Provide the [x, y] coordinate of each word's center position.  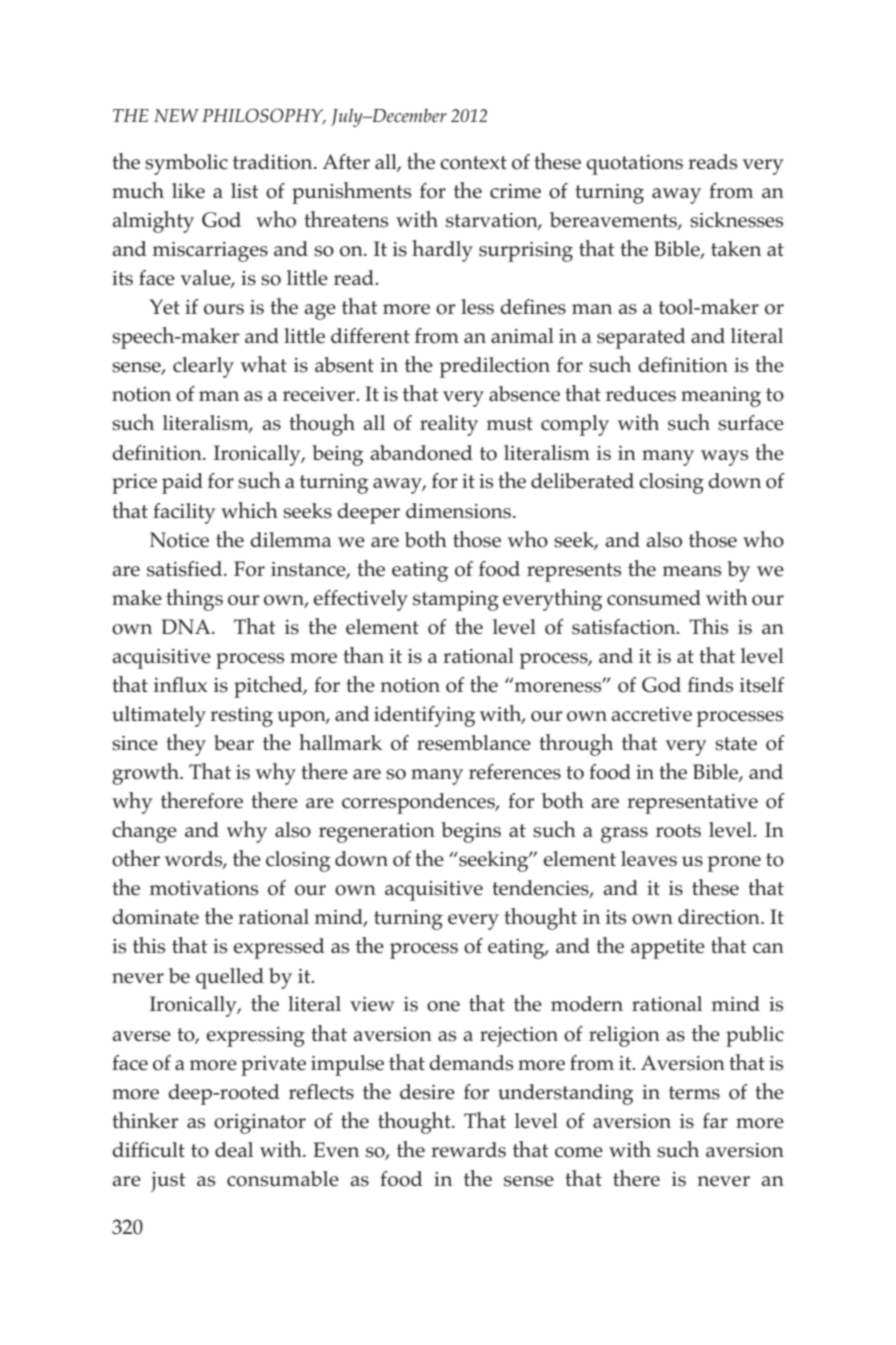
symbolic [186, 164]
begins [471, 832]
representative [692, 804]
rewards [468, 1150]
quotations [634, 165]
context [473, 163]
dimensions [460, 511]
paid [182, 483]
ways [724, 458]
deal [234, 1150]
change [144, 832]
